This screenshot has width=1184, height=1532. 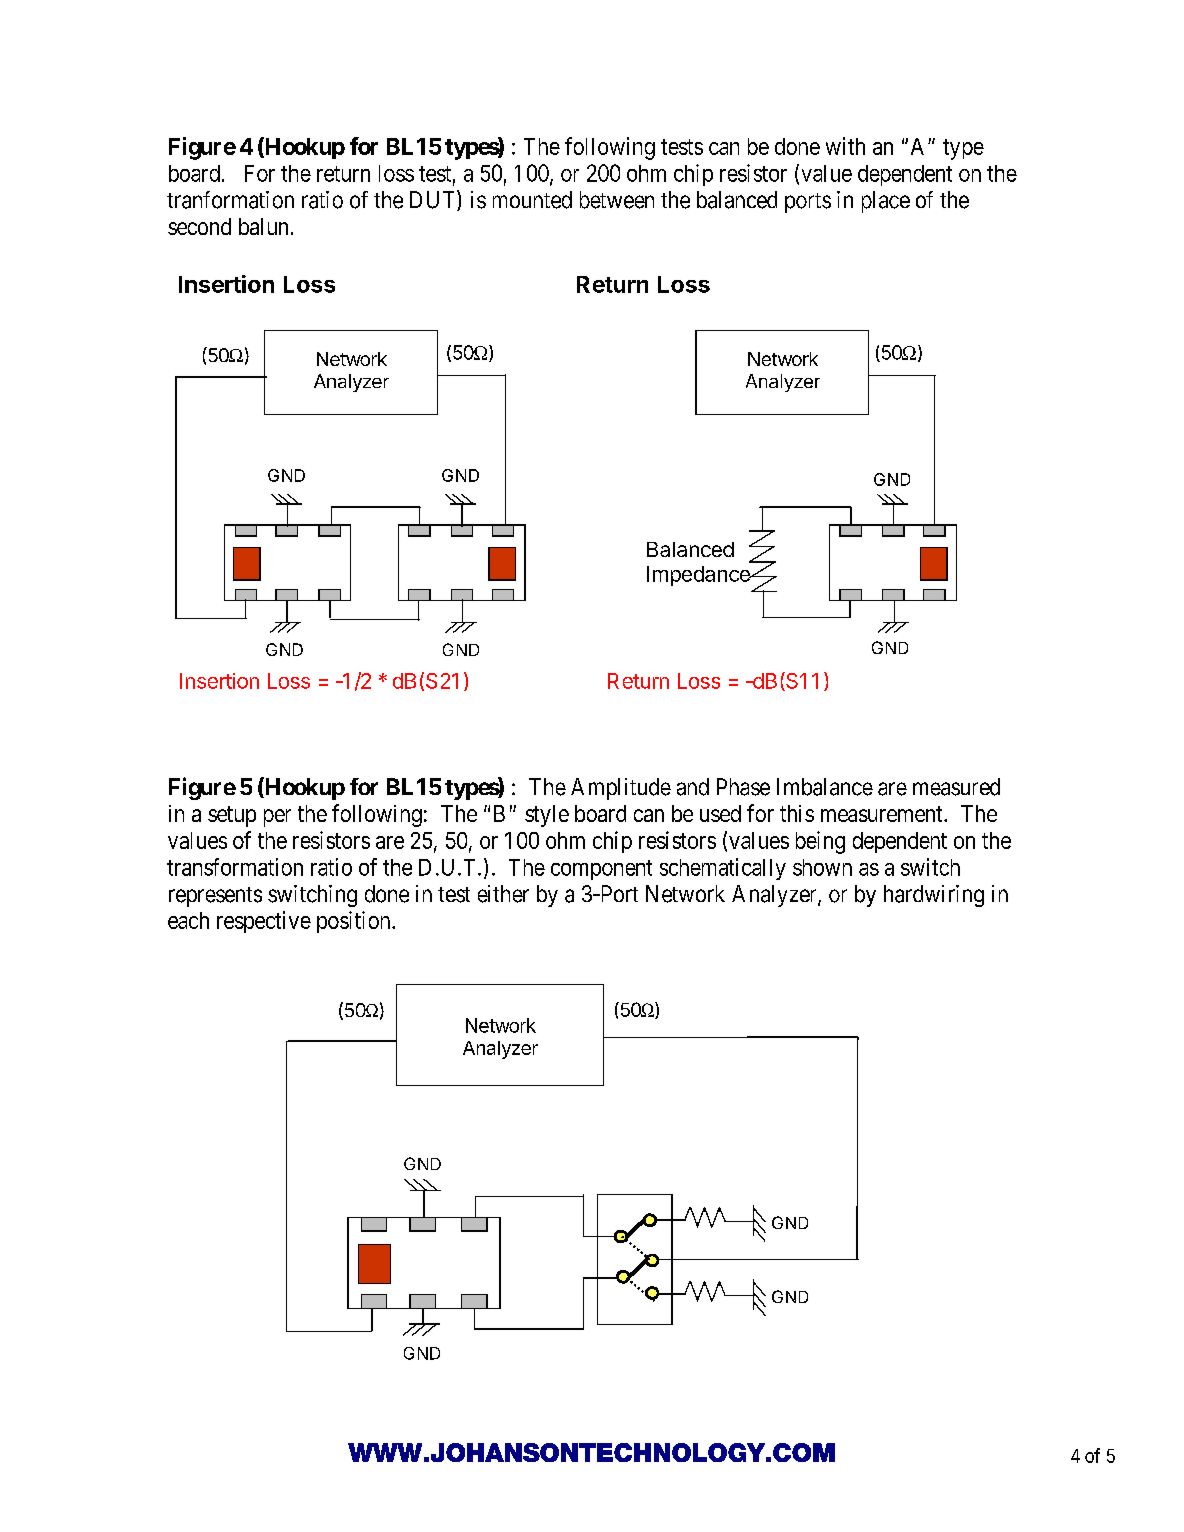 I want to click on mounted, so click(x=532, y=200).
